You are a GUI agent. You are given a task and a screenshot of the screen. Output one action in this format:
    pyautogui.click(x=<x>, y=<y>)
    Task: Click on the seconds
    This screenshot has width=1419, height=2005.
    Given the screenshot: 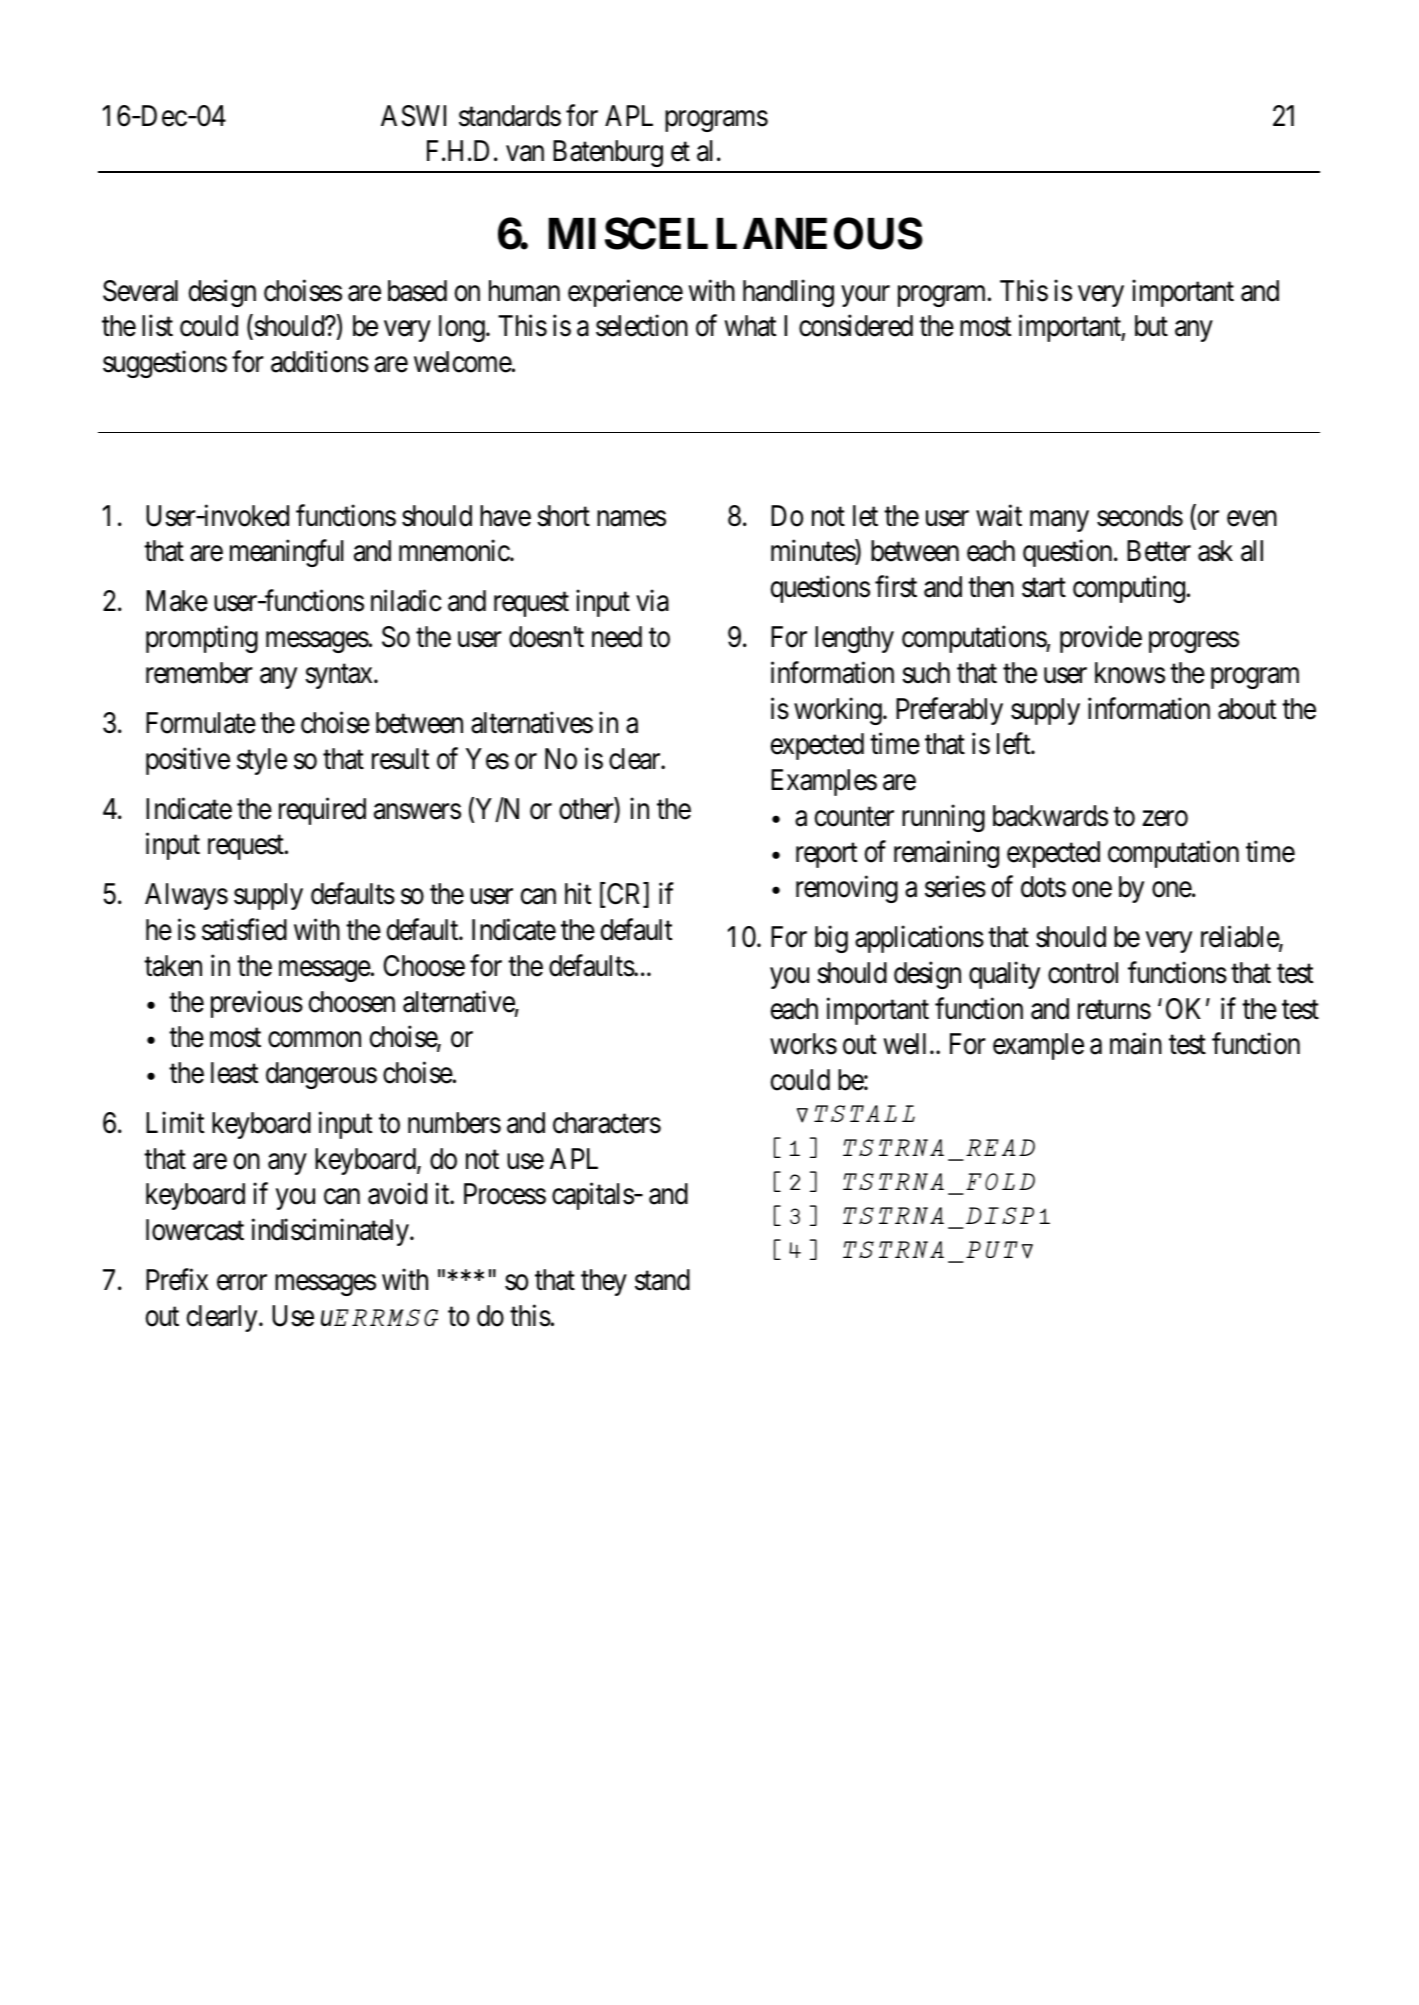 What is the action you would take?
    pyautogui.click(x=1140, y=516)
